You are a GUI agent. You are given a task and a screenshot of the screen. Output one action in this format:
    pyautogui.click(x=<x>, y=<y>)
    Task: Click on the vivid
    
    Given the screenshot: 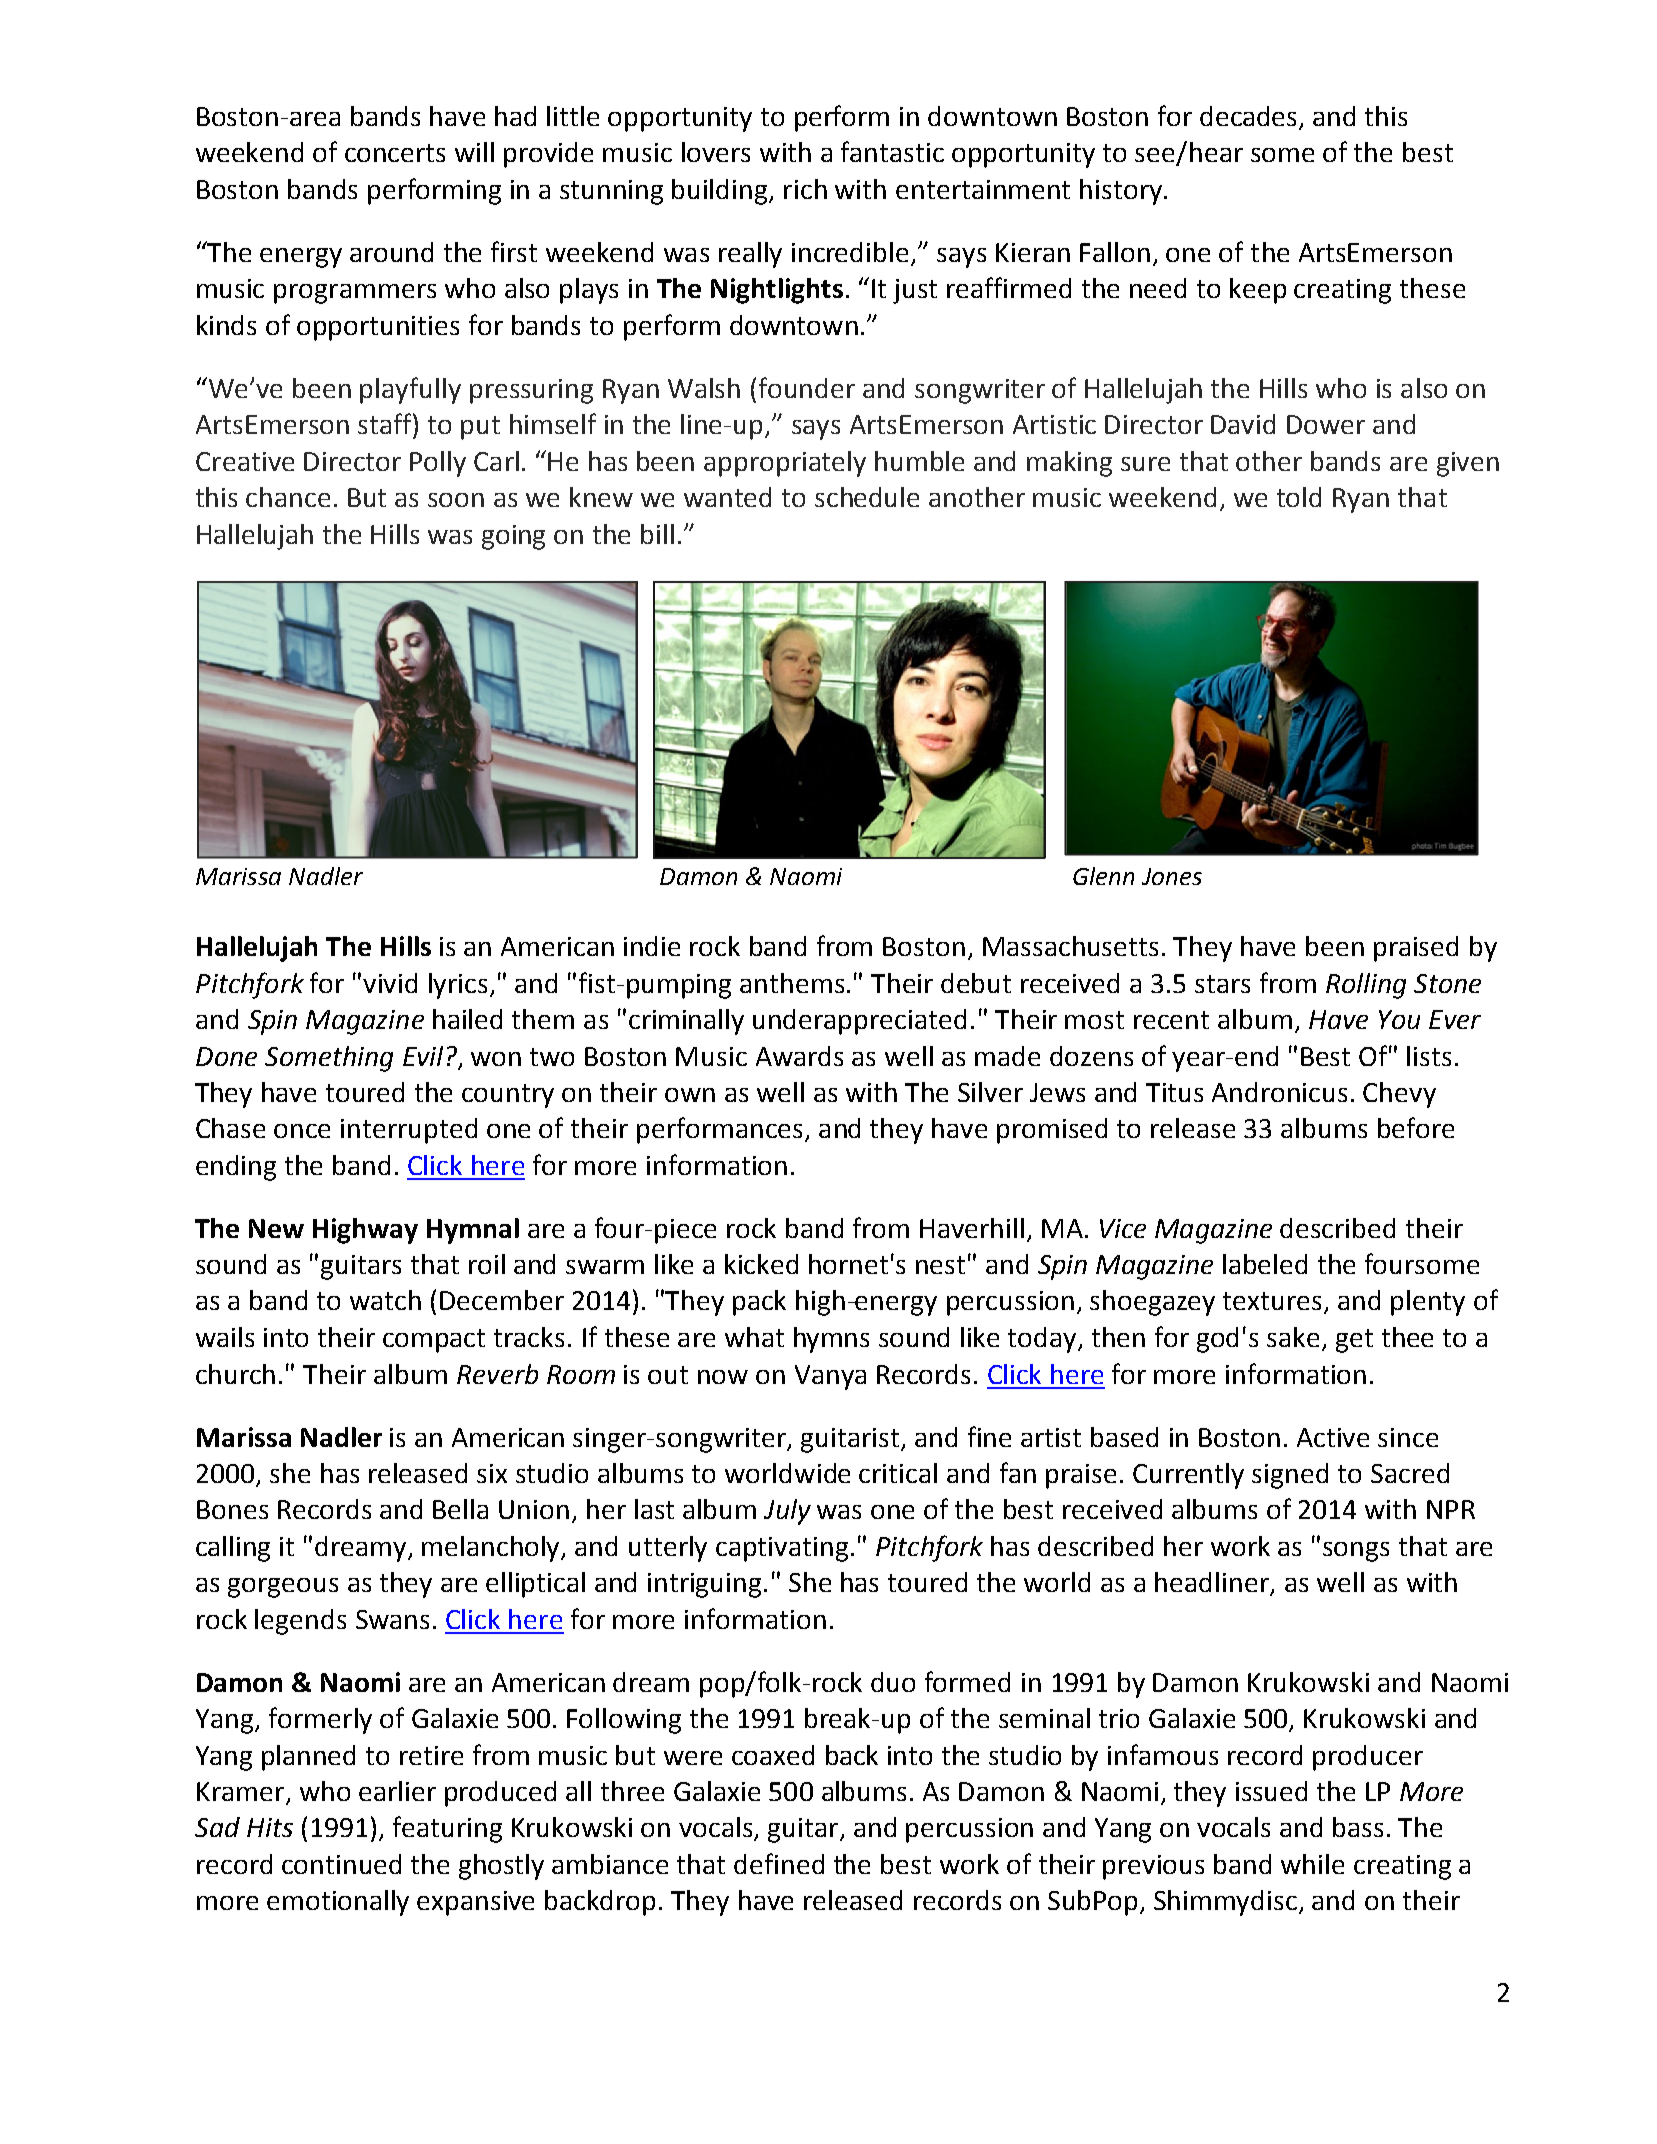 What is the action you would take?
    pyautogui.click(x=390, y=983)
